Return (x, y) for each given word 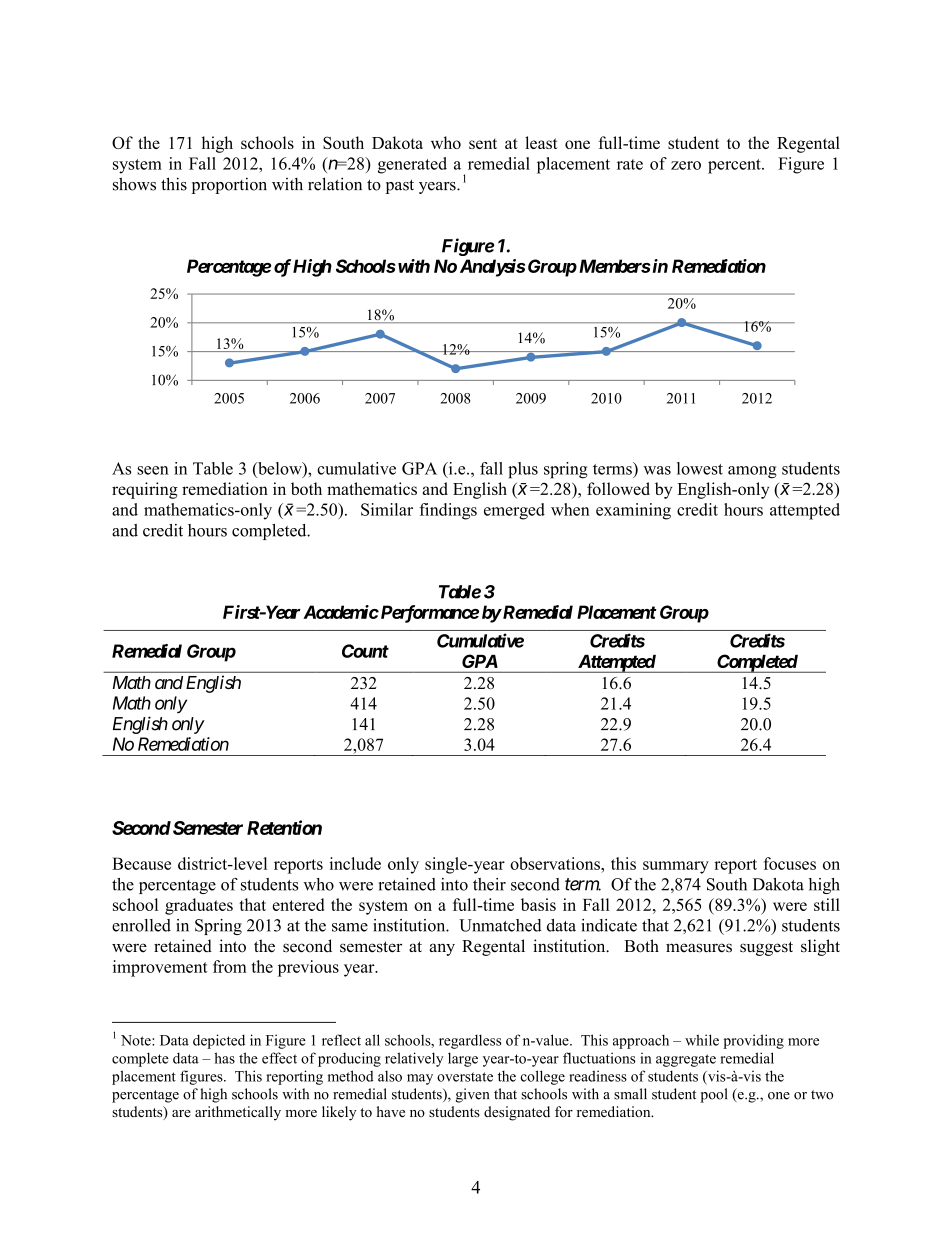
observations (556, 863)
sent (483, 143)
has (224, 1058)
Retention (284, 827)
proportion (229, 185)
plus (523, 470)
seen (153, 470)
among (752, 472)
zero (686, 165)
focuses (790, 863)
